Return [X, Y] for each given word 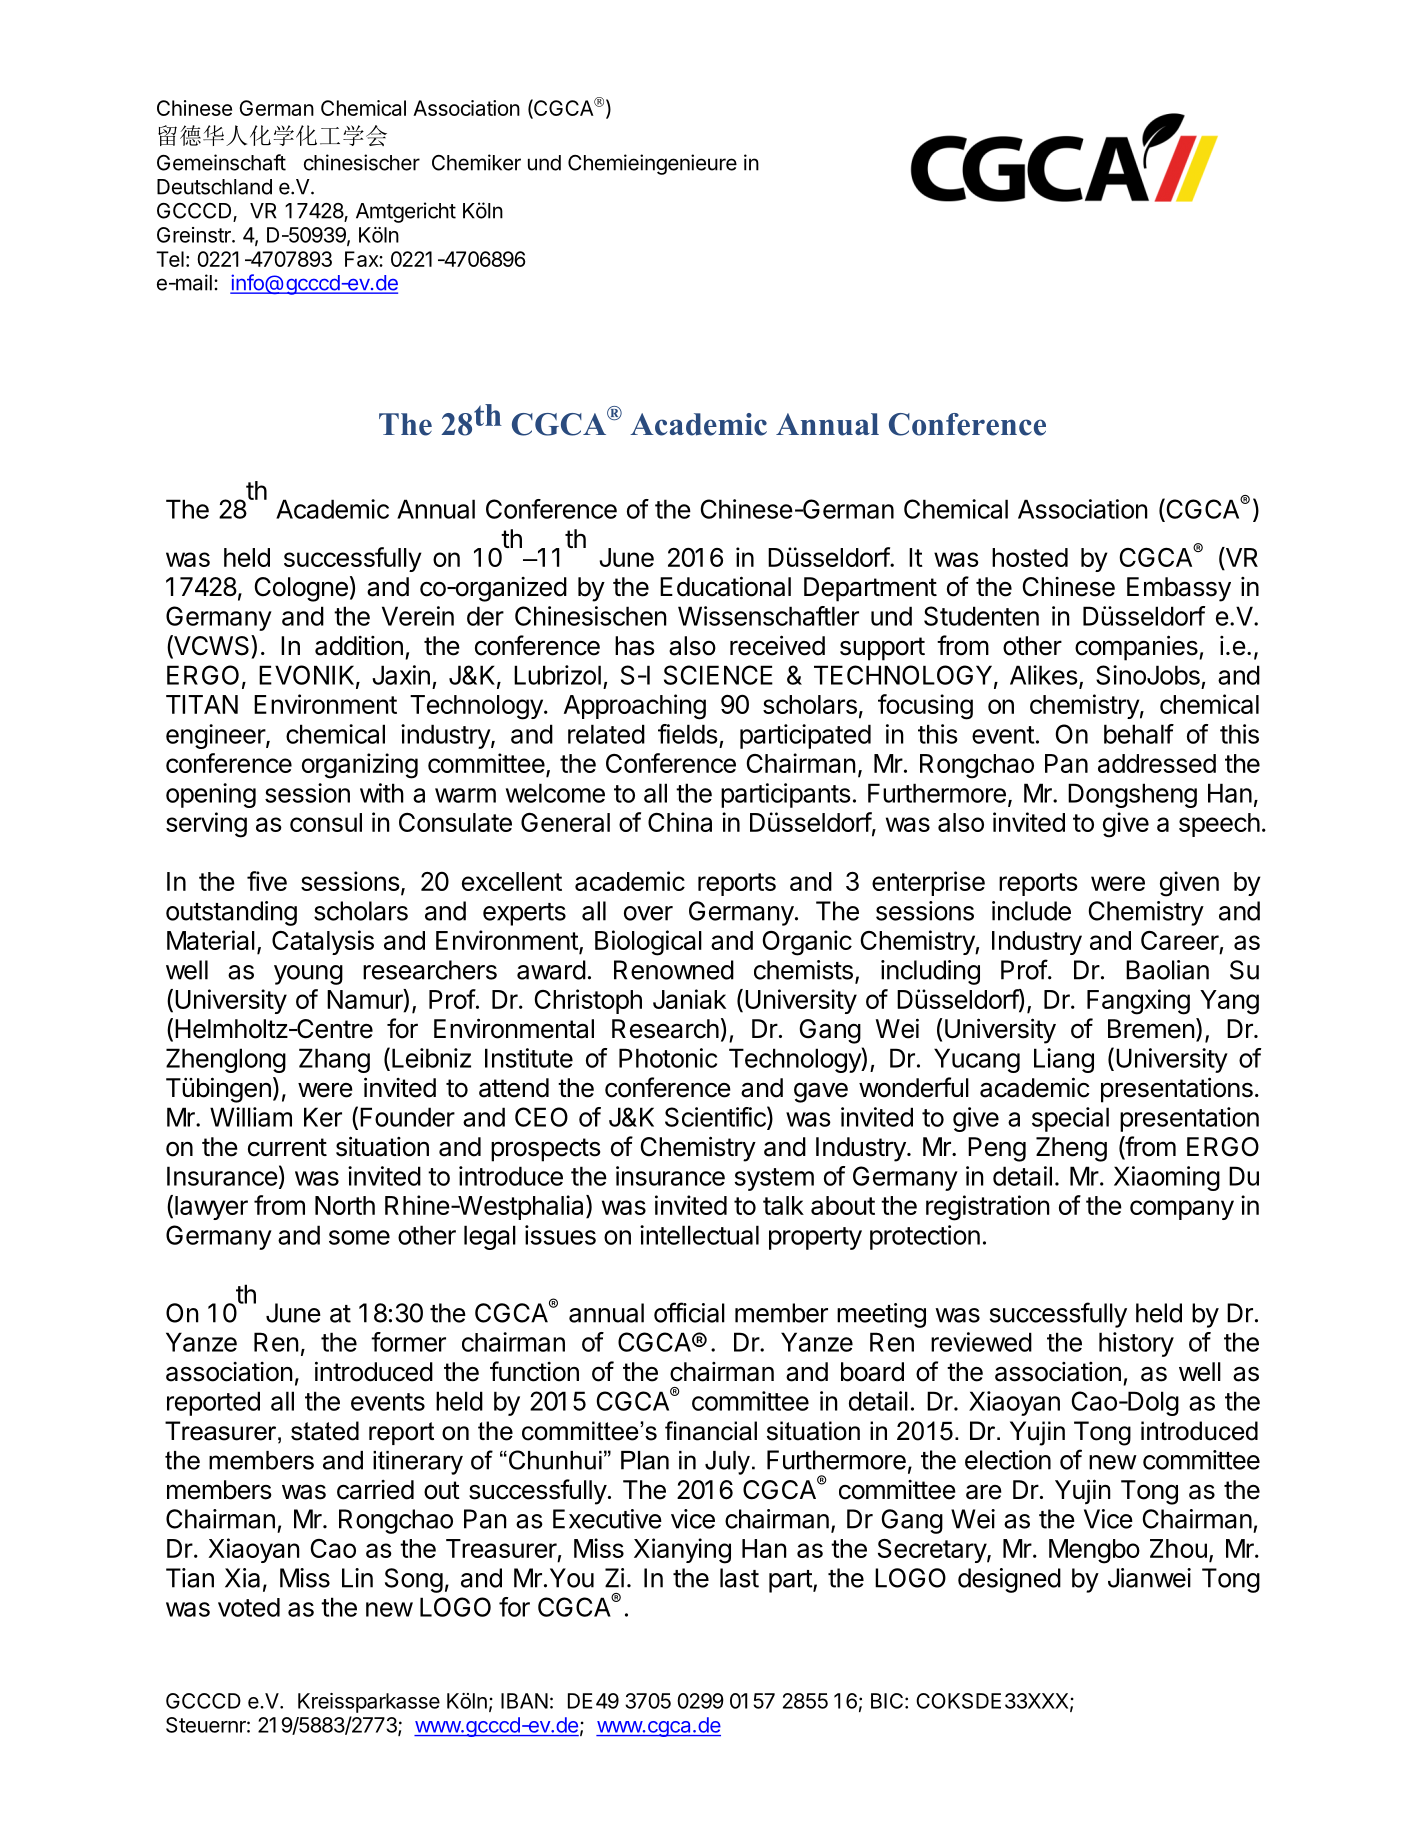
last [739, 1578]
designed [1009, 1580]
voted [249, 1607]
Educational [725, 586]
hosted [1030, 557]
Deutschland [214, 187]
